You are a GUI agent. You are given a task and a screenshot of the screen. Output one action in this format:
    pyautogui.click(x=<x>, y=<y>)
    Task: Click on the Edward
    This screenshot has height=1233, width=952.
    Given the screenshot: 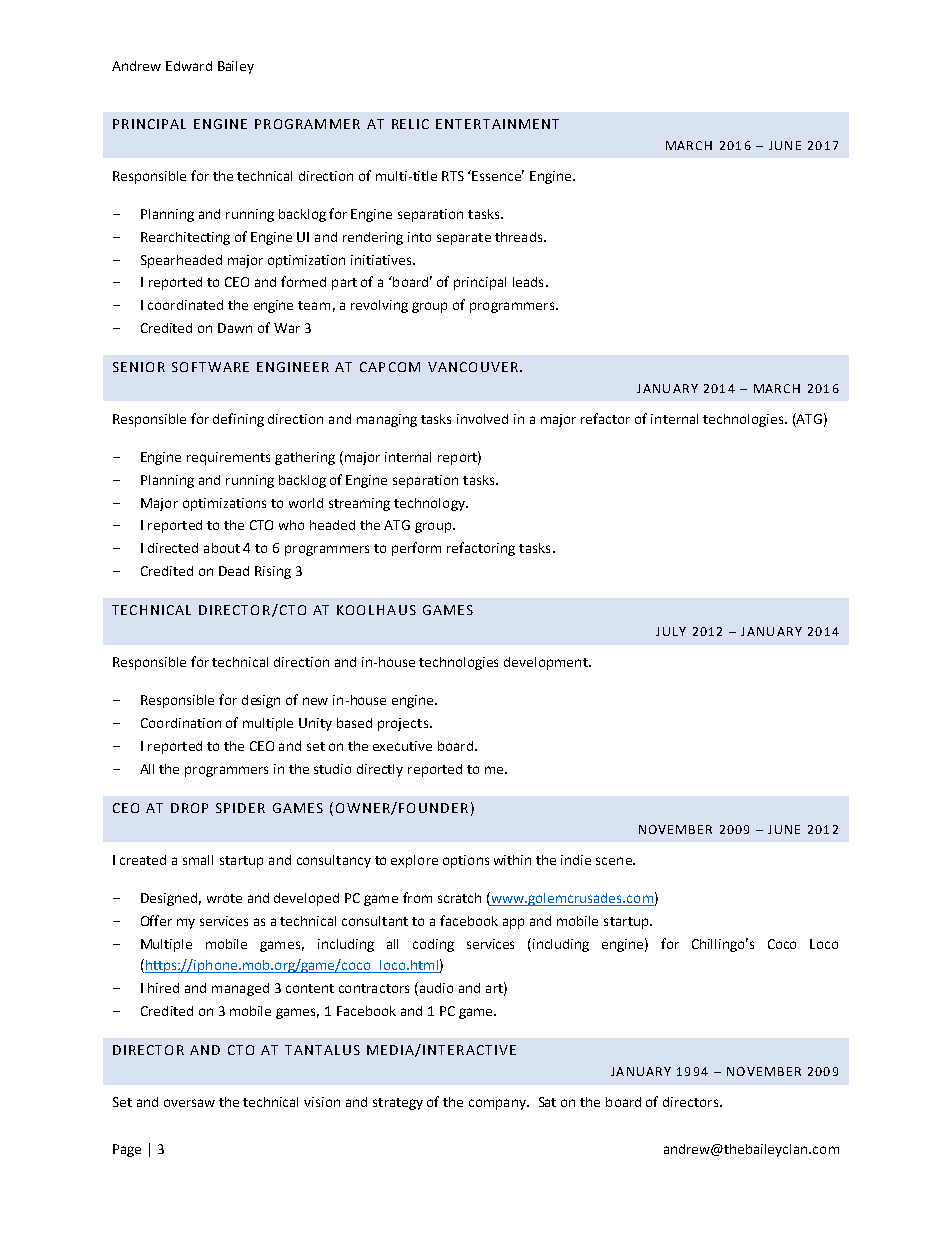 What is the action you would take?
    pyautogui.click(x=189, y=66)
